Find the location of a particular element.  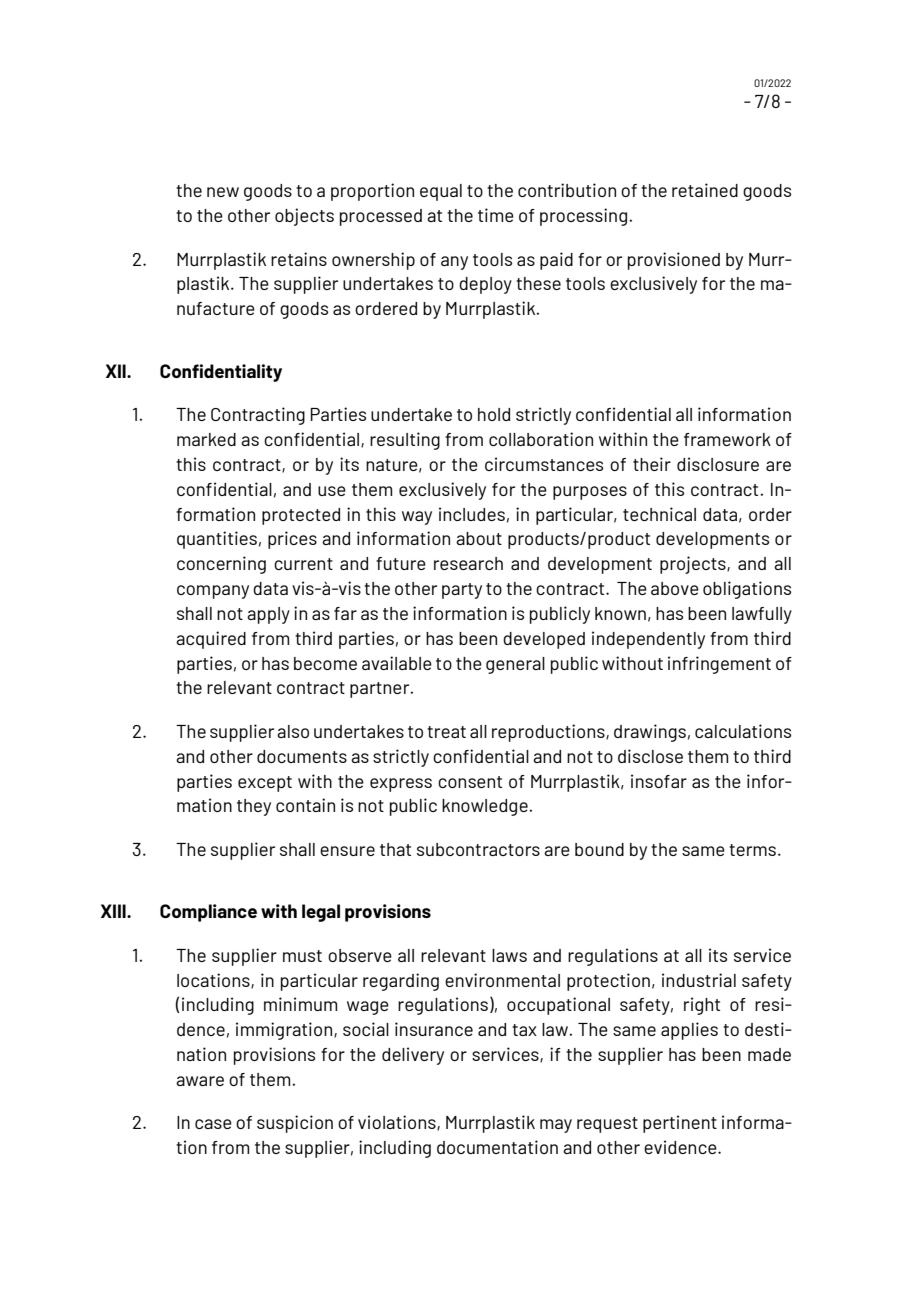

aware is located at coordinates (200, 1081).
